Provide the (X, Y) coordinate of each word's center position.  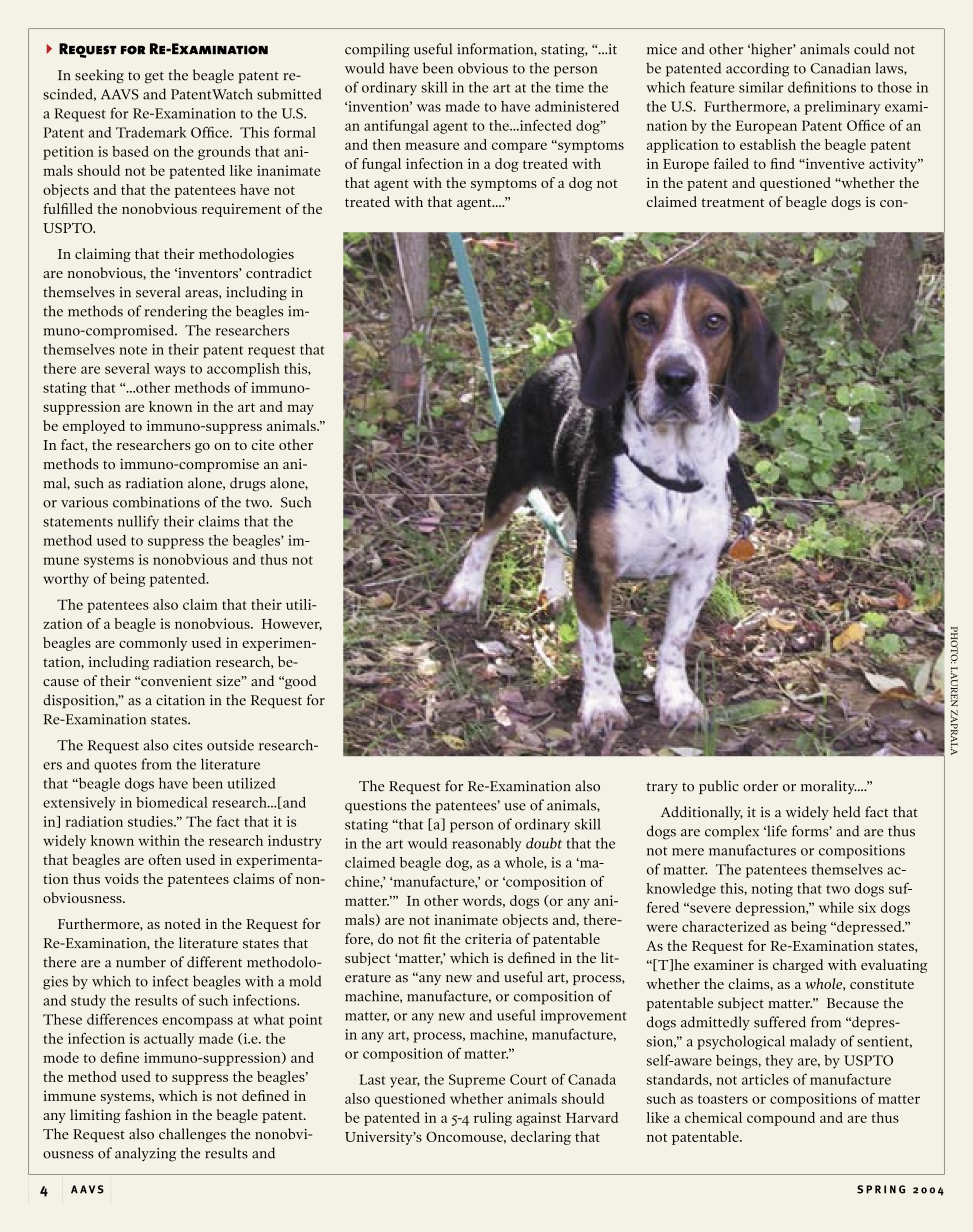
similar (761, 87)
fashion (148, 1114)
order (760, 786)
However (292, 625)
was (429, 108)
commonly (153, 644)
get (154, 77)
